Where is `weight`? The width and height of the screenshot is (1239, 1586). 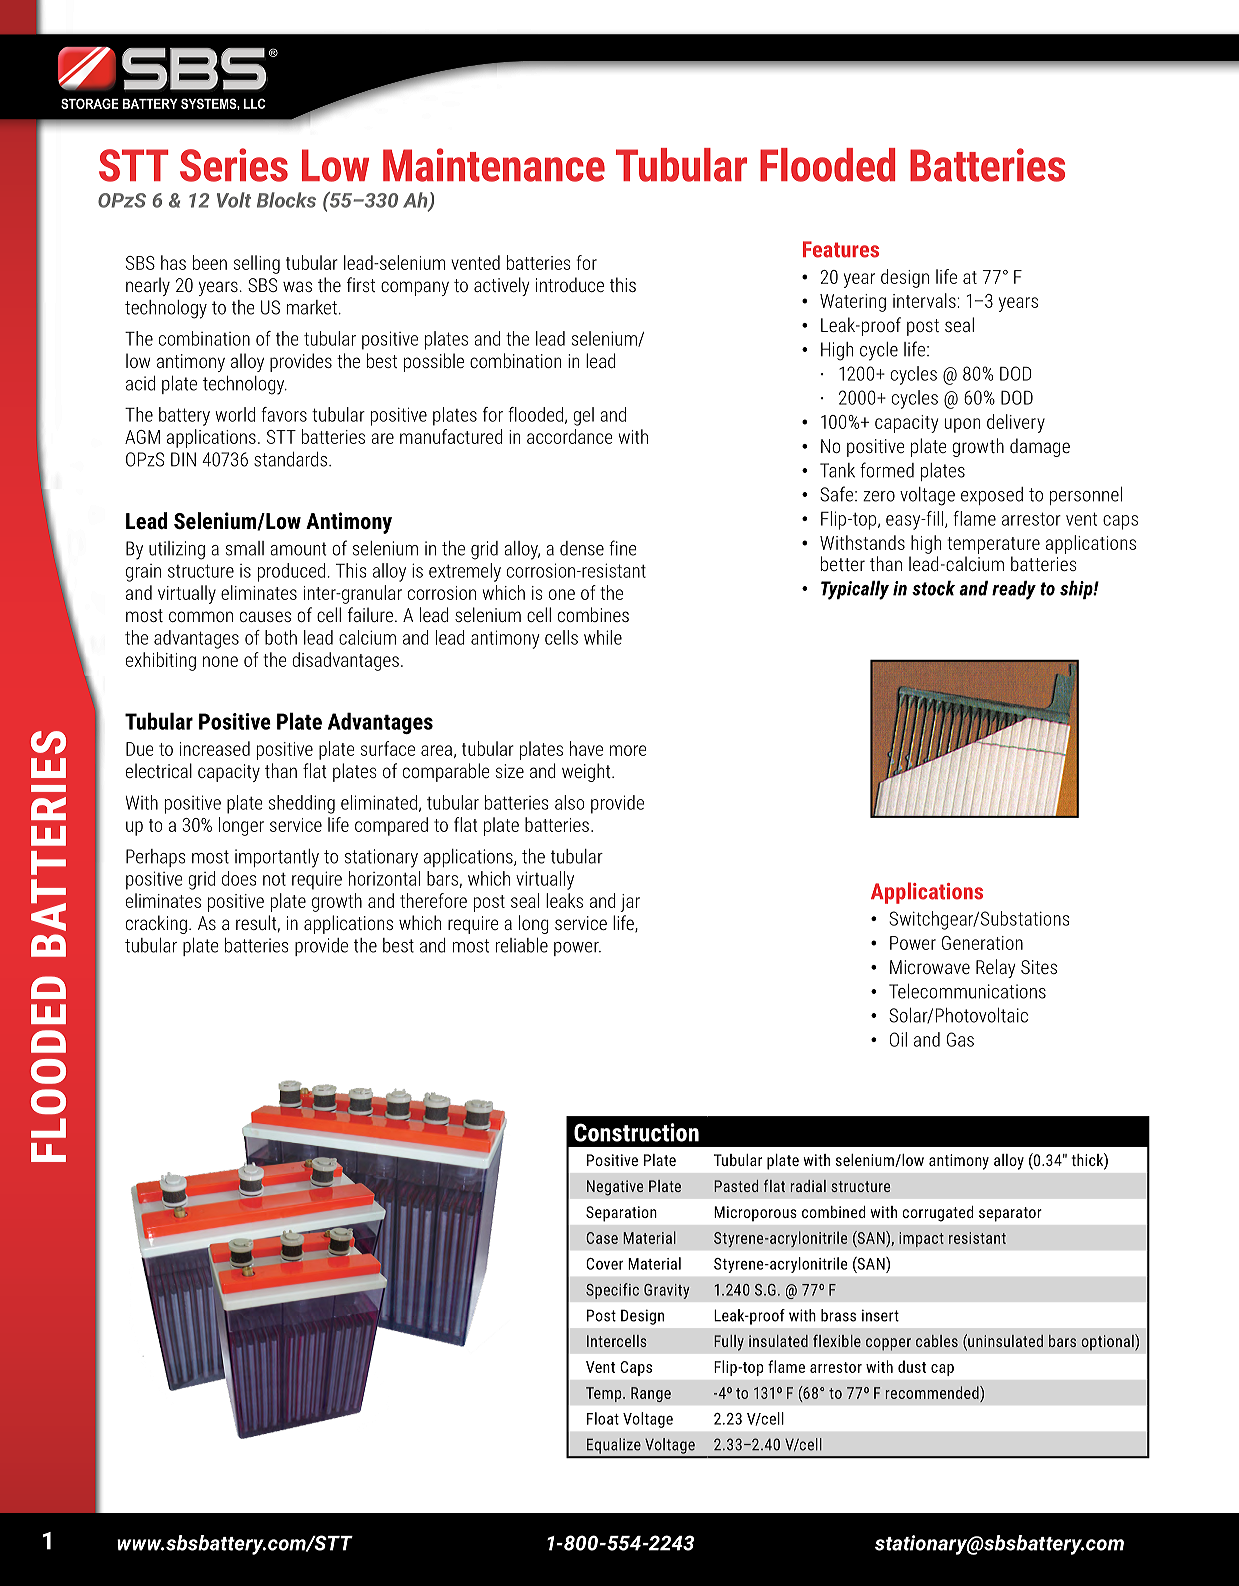
weight is located at coordinates (587, 772).
